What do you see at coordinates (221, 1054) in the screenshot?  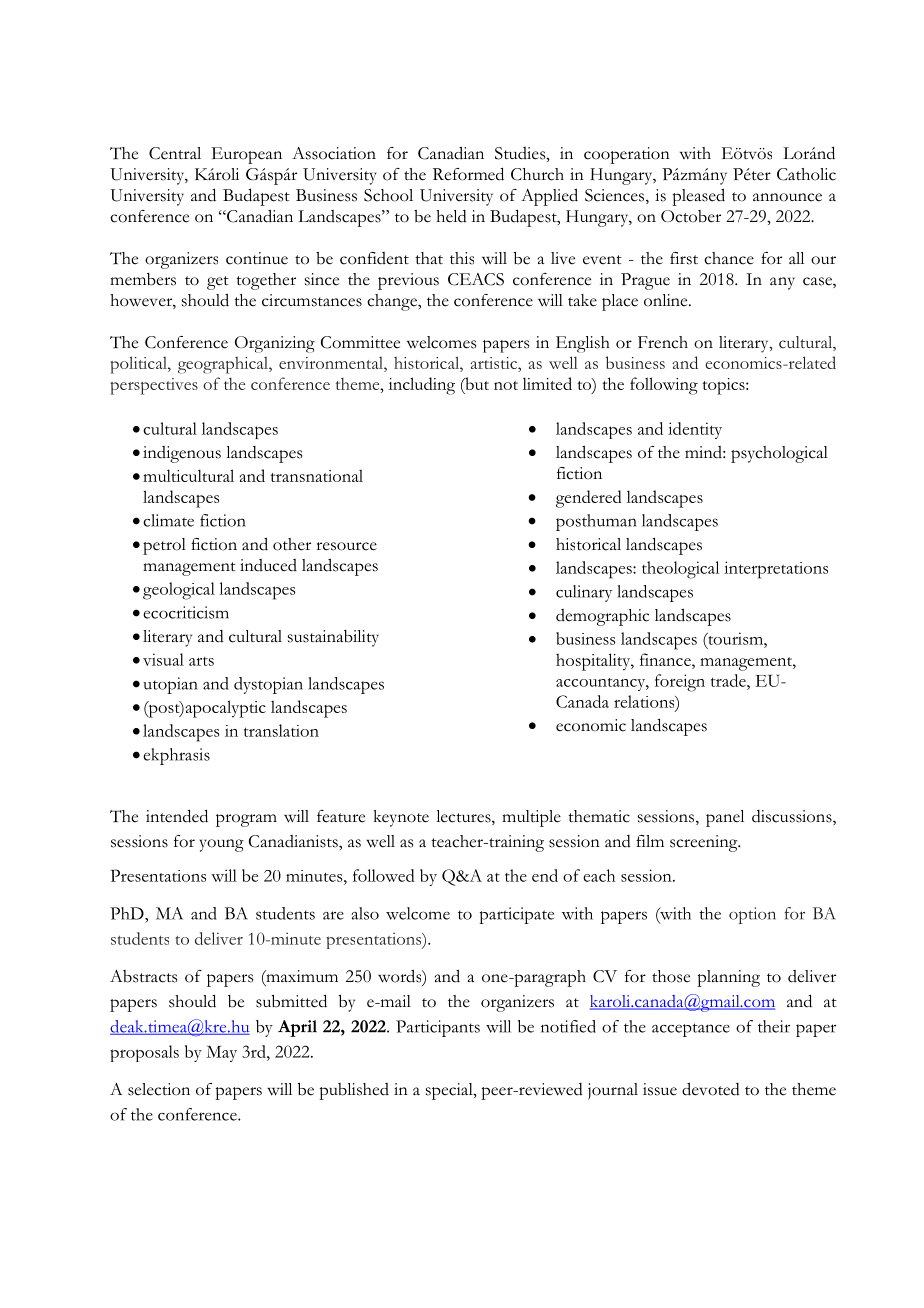 I see `May` at bounding box center [221, 1054].
